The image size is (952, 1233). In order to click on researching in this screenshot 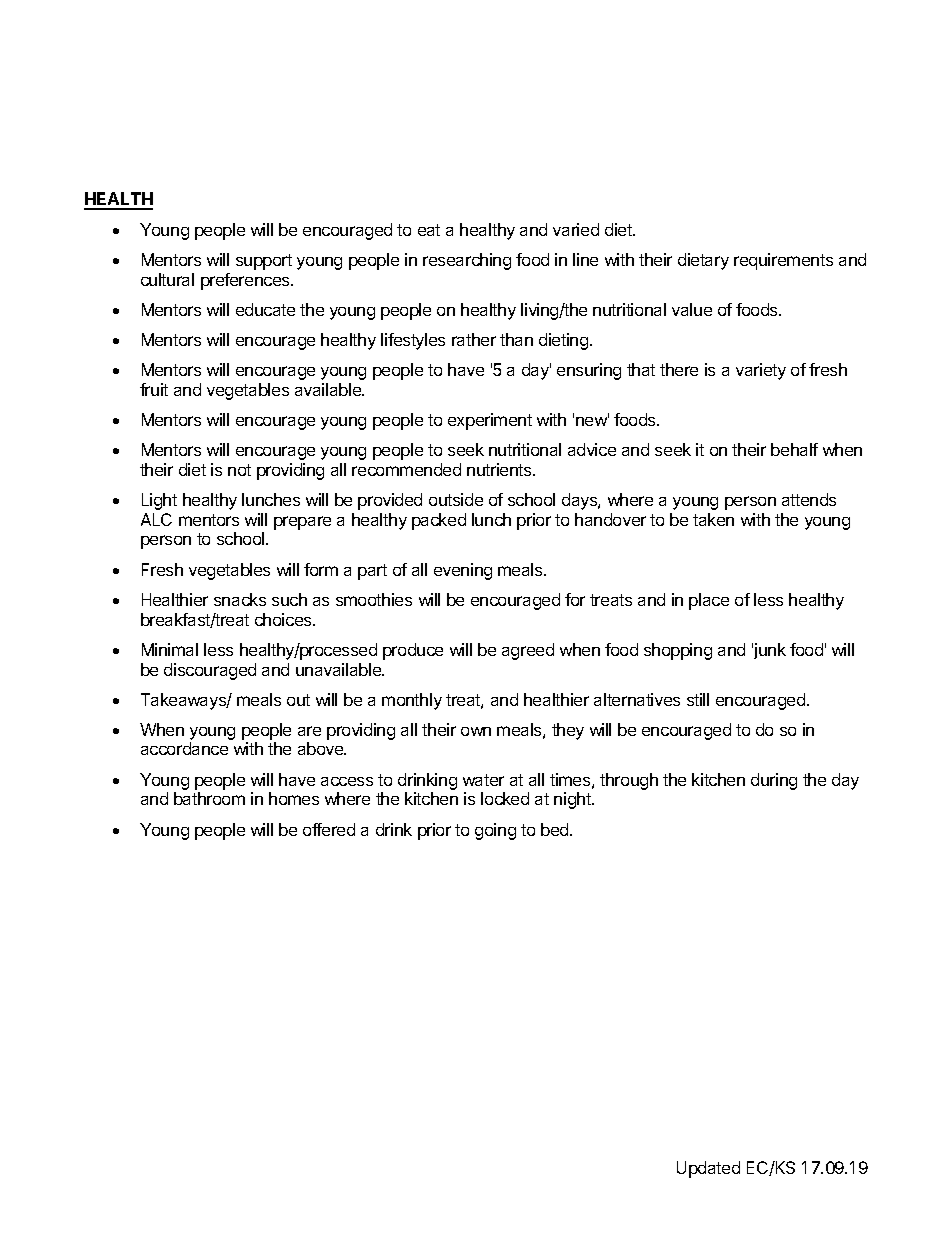, I will do `click(467, 261)`.
